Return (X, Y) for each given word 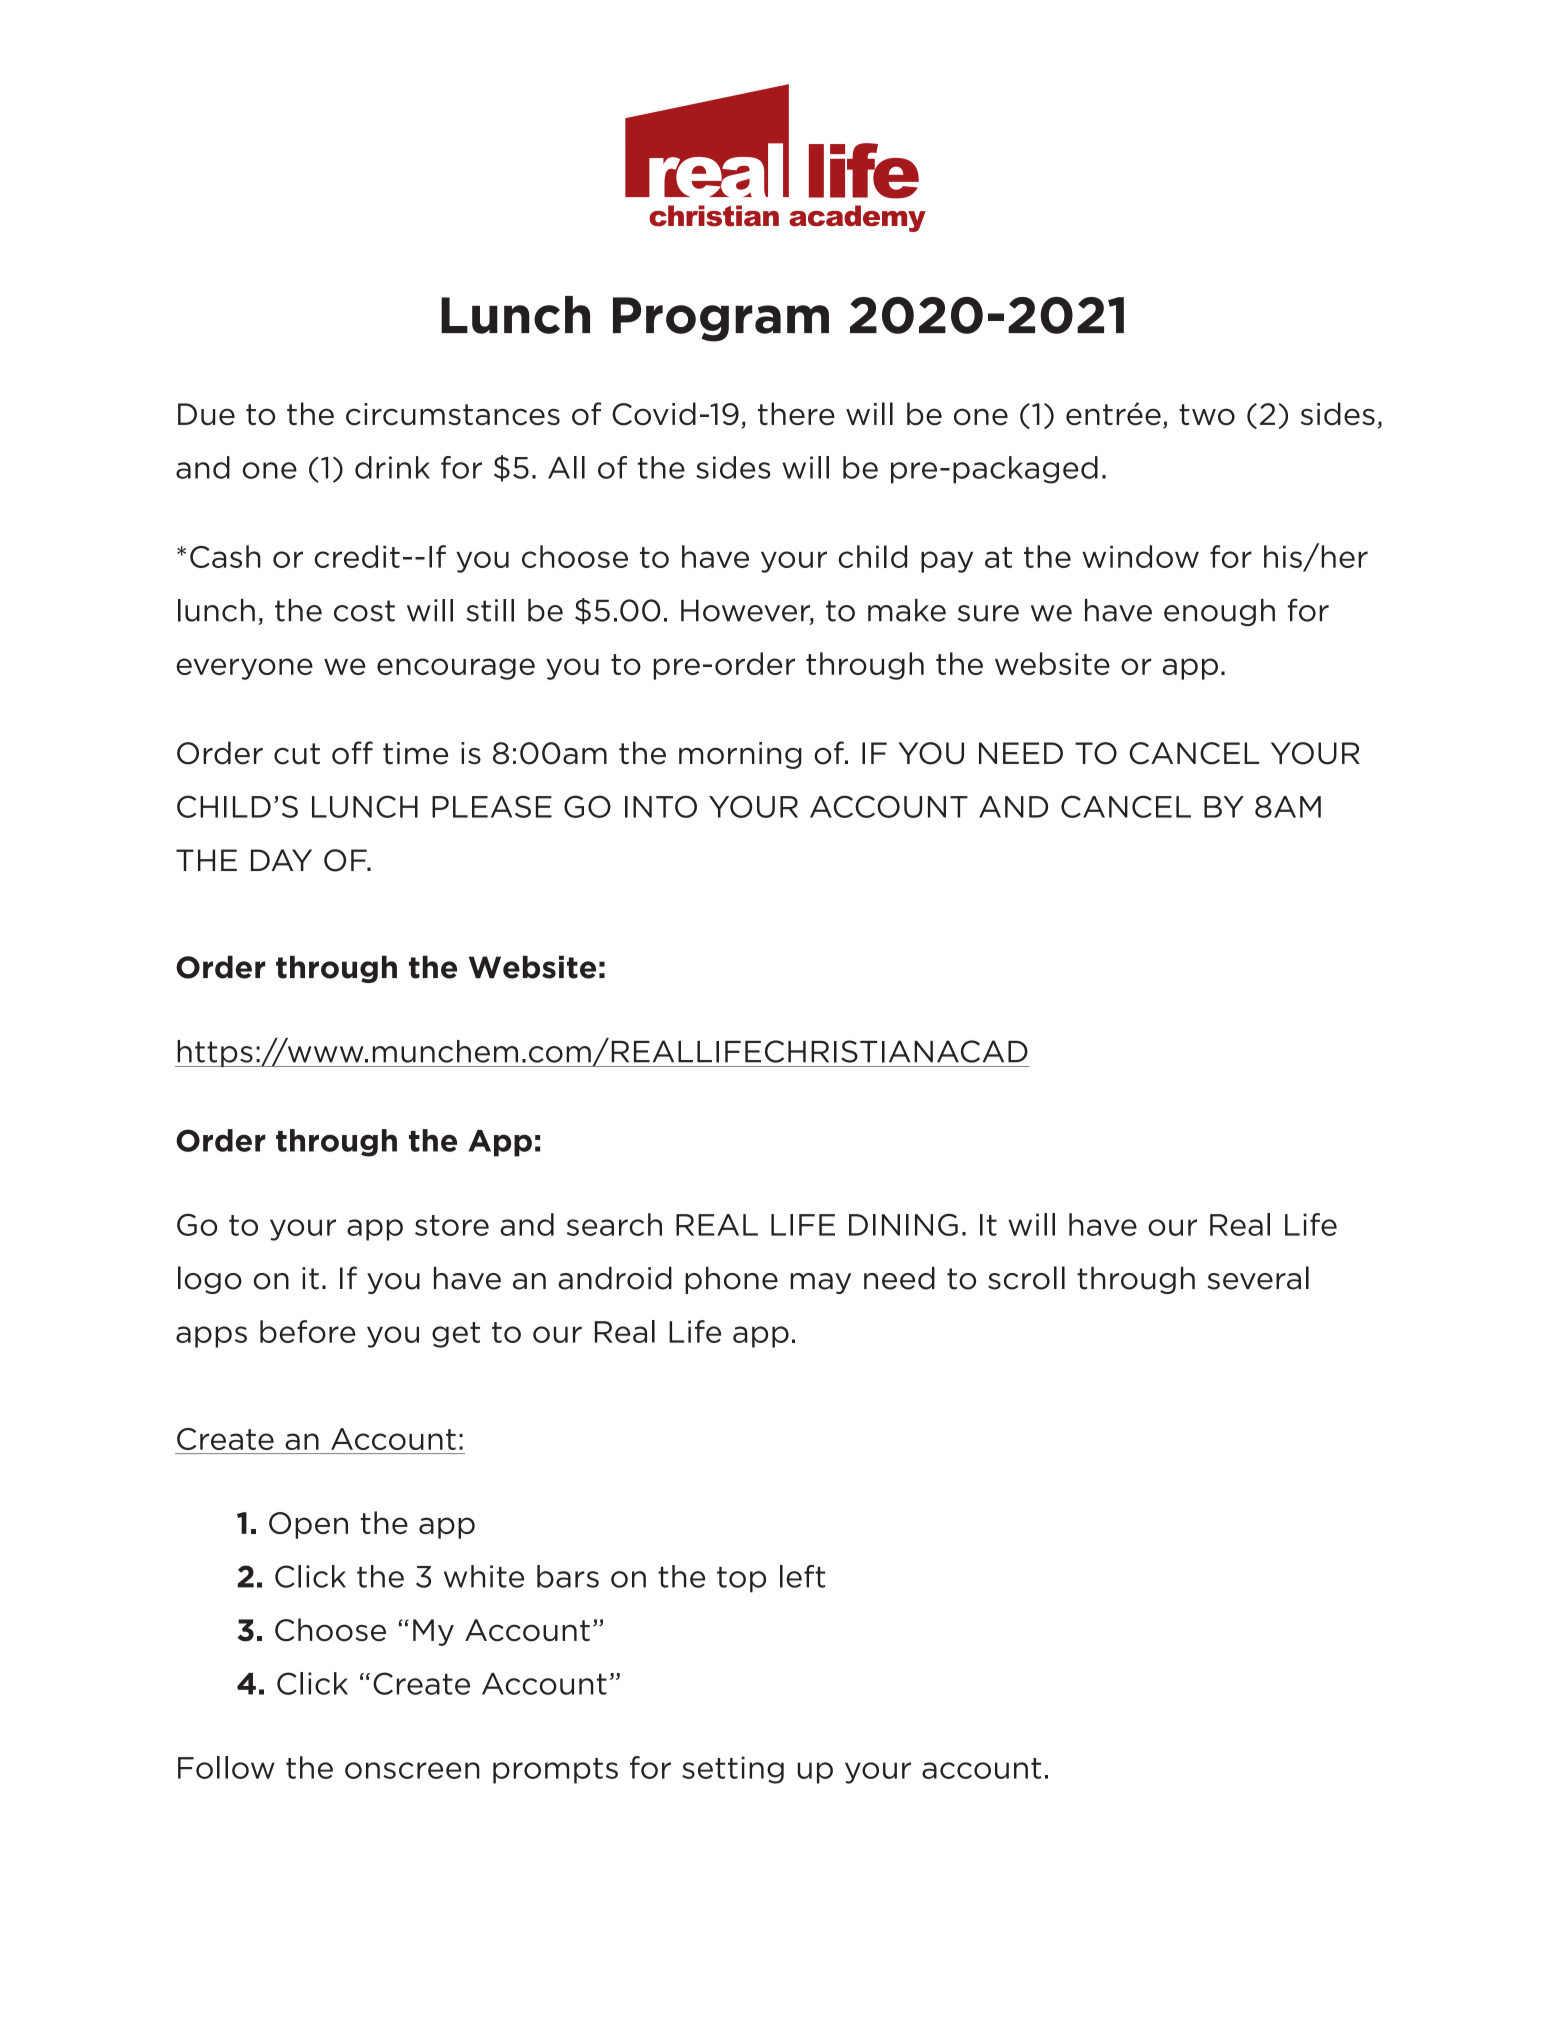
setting (733, 1770)
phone (731, 1280)
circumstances (453, 414)
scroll (1026, 1278)
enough (1219, 612)
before (308, 1331)
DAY (281, 860)
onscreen (412, 1770)
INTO (661, 806)
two (1207, 415)
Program (721, 319)
